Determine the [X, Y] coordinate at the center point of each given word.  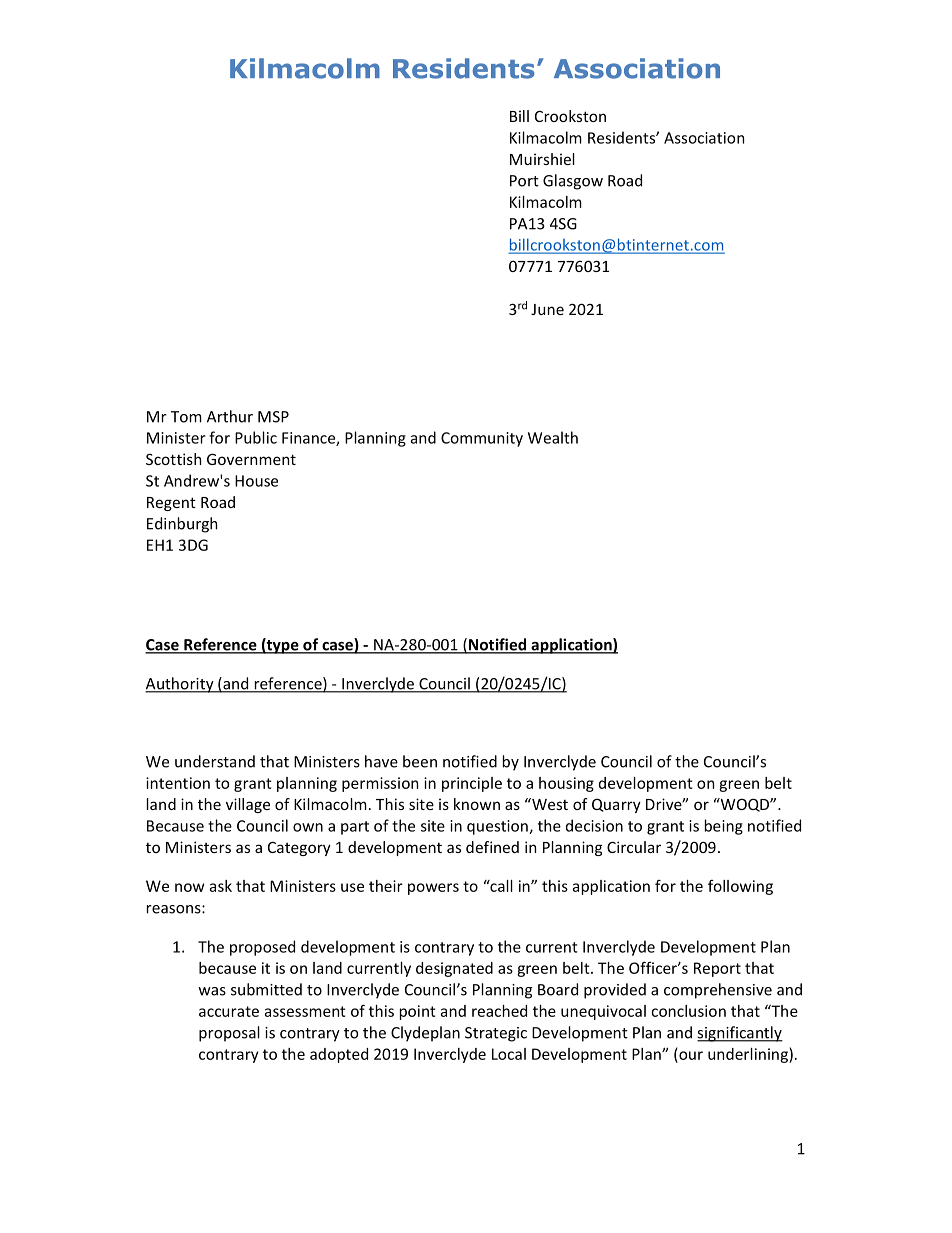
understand [215, 761]
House [256, 481]
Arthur [230, 416]
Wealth [553, 437]
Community [482, 439]
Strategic [496, 1034]
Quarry [616, 805]
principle [472, 784]
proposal [229, 1034]
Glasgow [573, 182]
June [547, 309]
